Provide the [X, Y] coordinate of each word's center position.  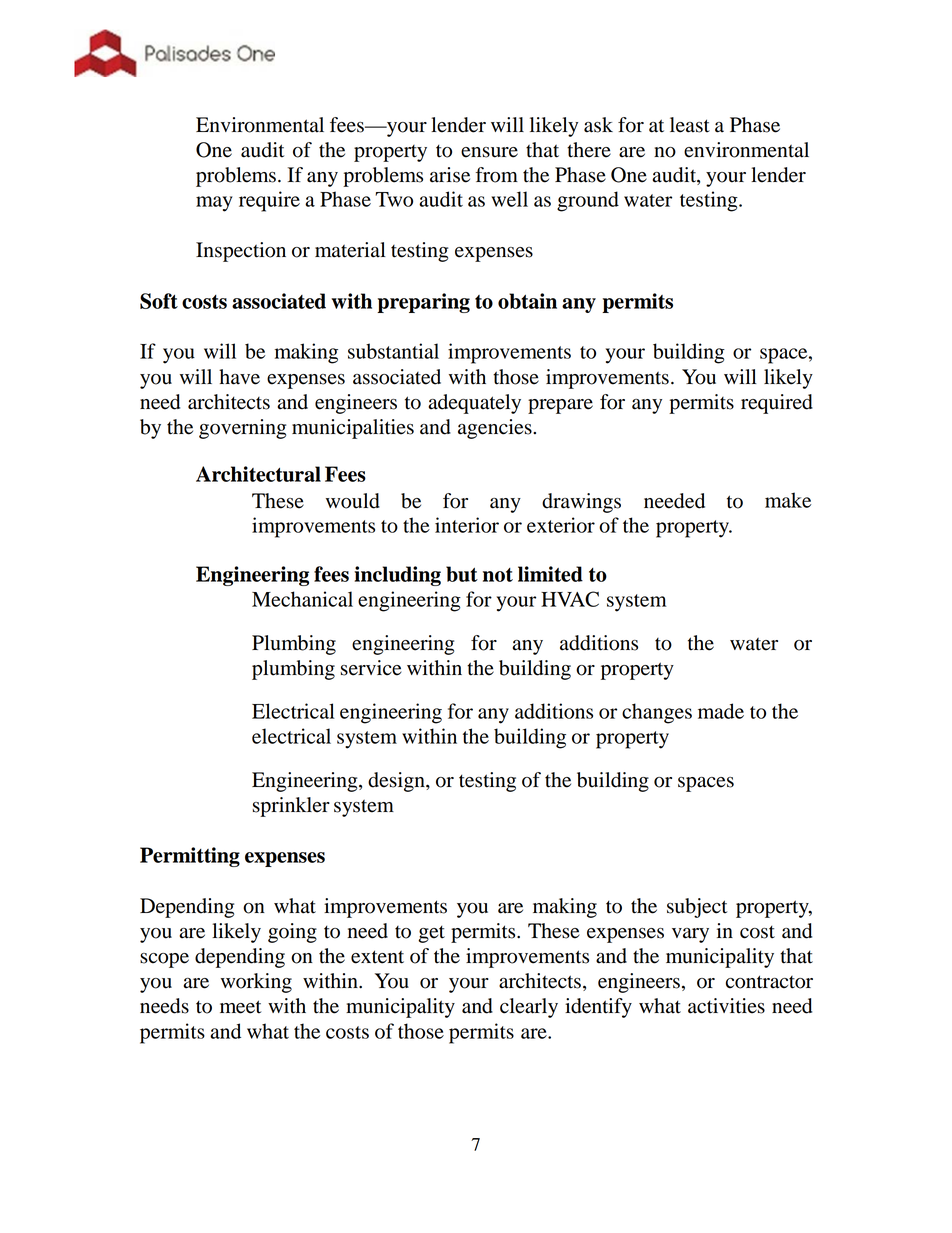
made [721, 711]
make [788, 500]
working [256, 983]
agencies [496, 429]
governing [242, 429]
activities [726, 1006]
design [397, 782]
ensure [489, 152]
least [690, 125]
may [214, 204]
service [371, 668]
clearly [529, 1008]
